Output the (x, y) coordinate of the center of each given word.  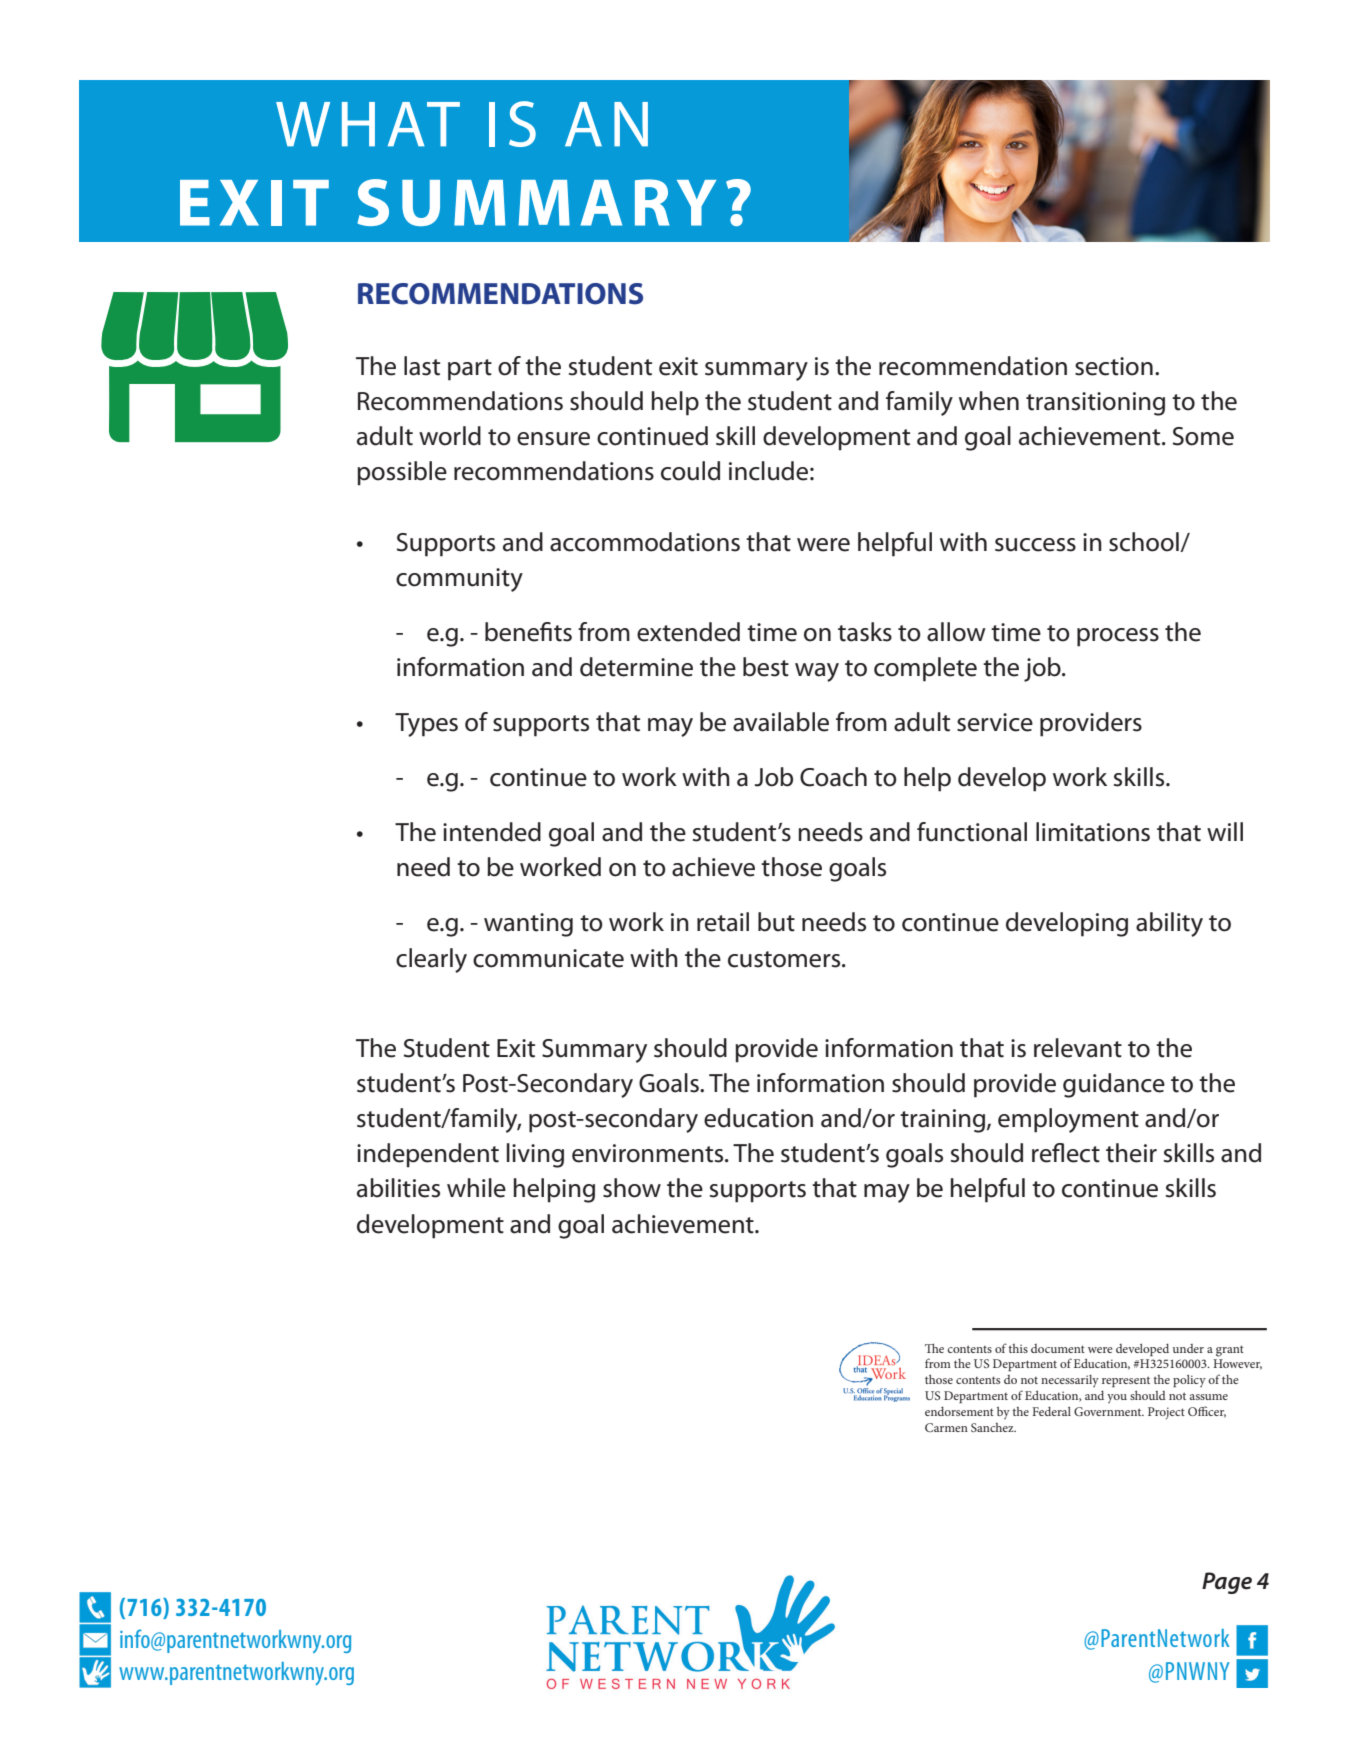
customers (785, 959)
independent (428, 1155)
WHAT (368, 124)
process (1118, 637)
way (817, 672)
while (476, 1188)
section (1114, 366)
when (989, 401)
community (459, 580)
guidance (1114, 1085)
